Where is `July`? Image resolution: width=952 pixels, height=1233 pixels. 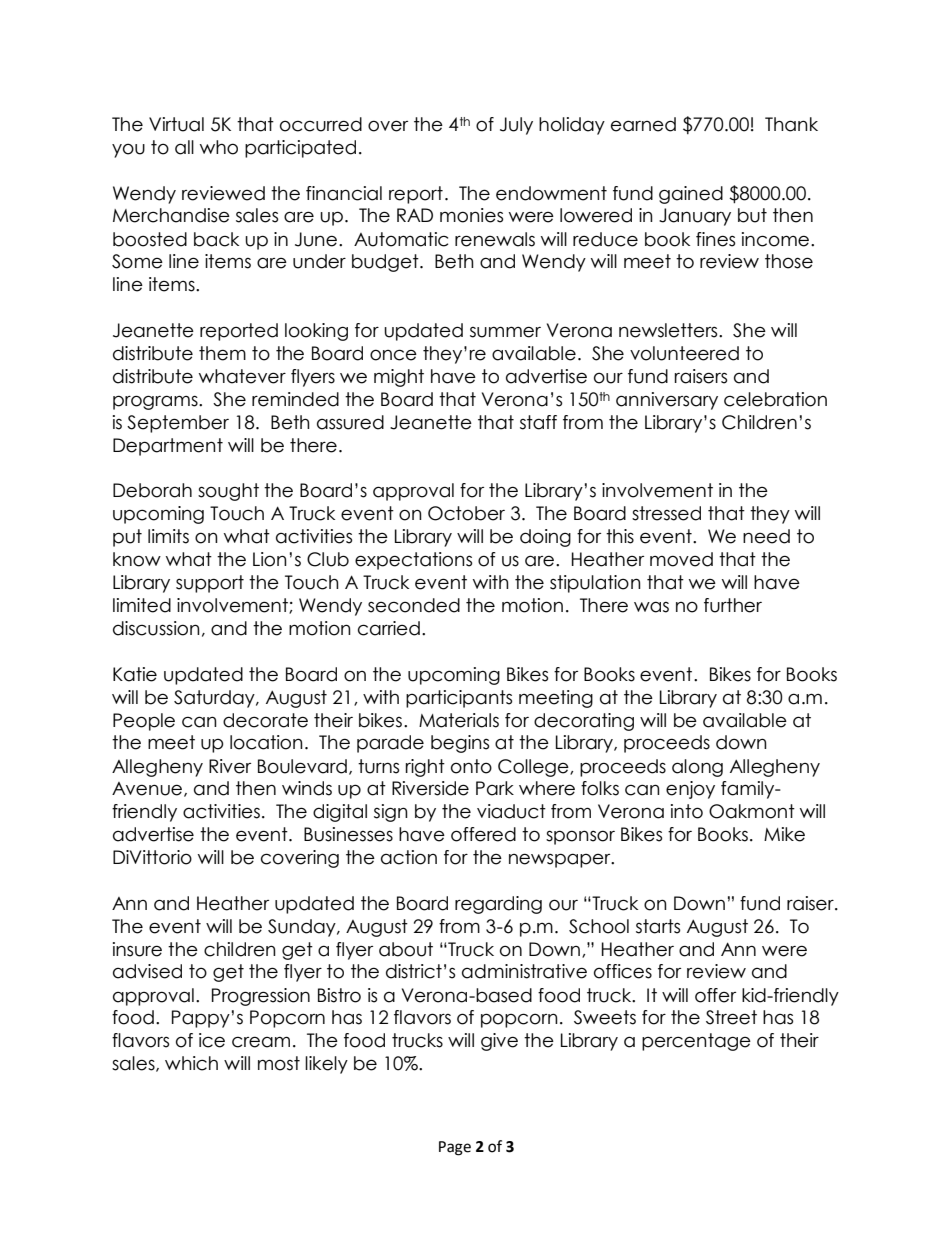 July is located at coordinates (516, 126).
